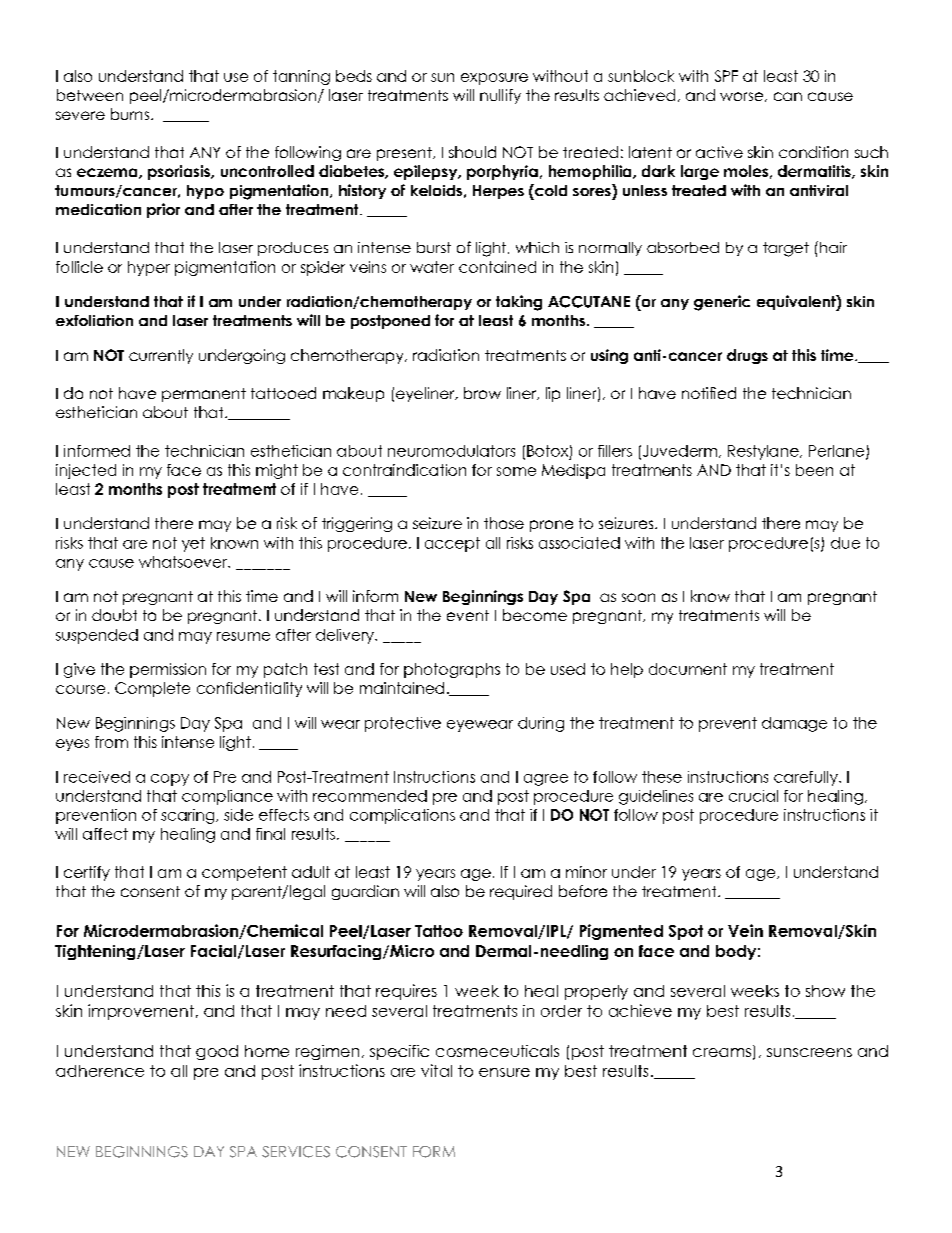 The height and width of the screenshot is (1233, 952). What do you see at coordinates (809, 1052) in the screenshot?
I see `sunscreens` at bounding box center [809, 1052].
